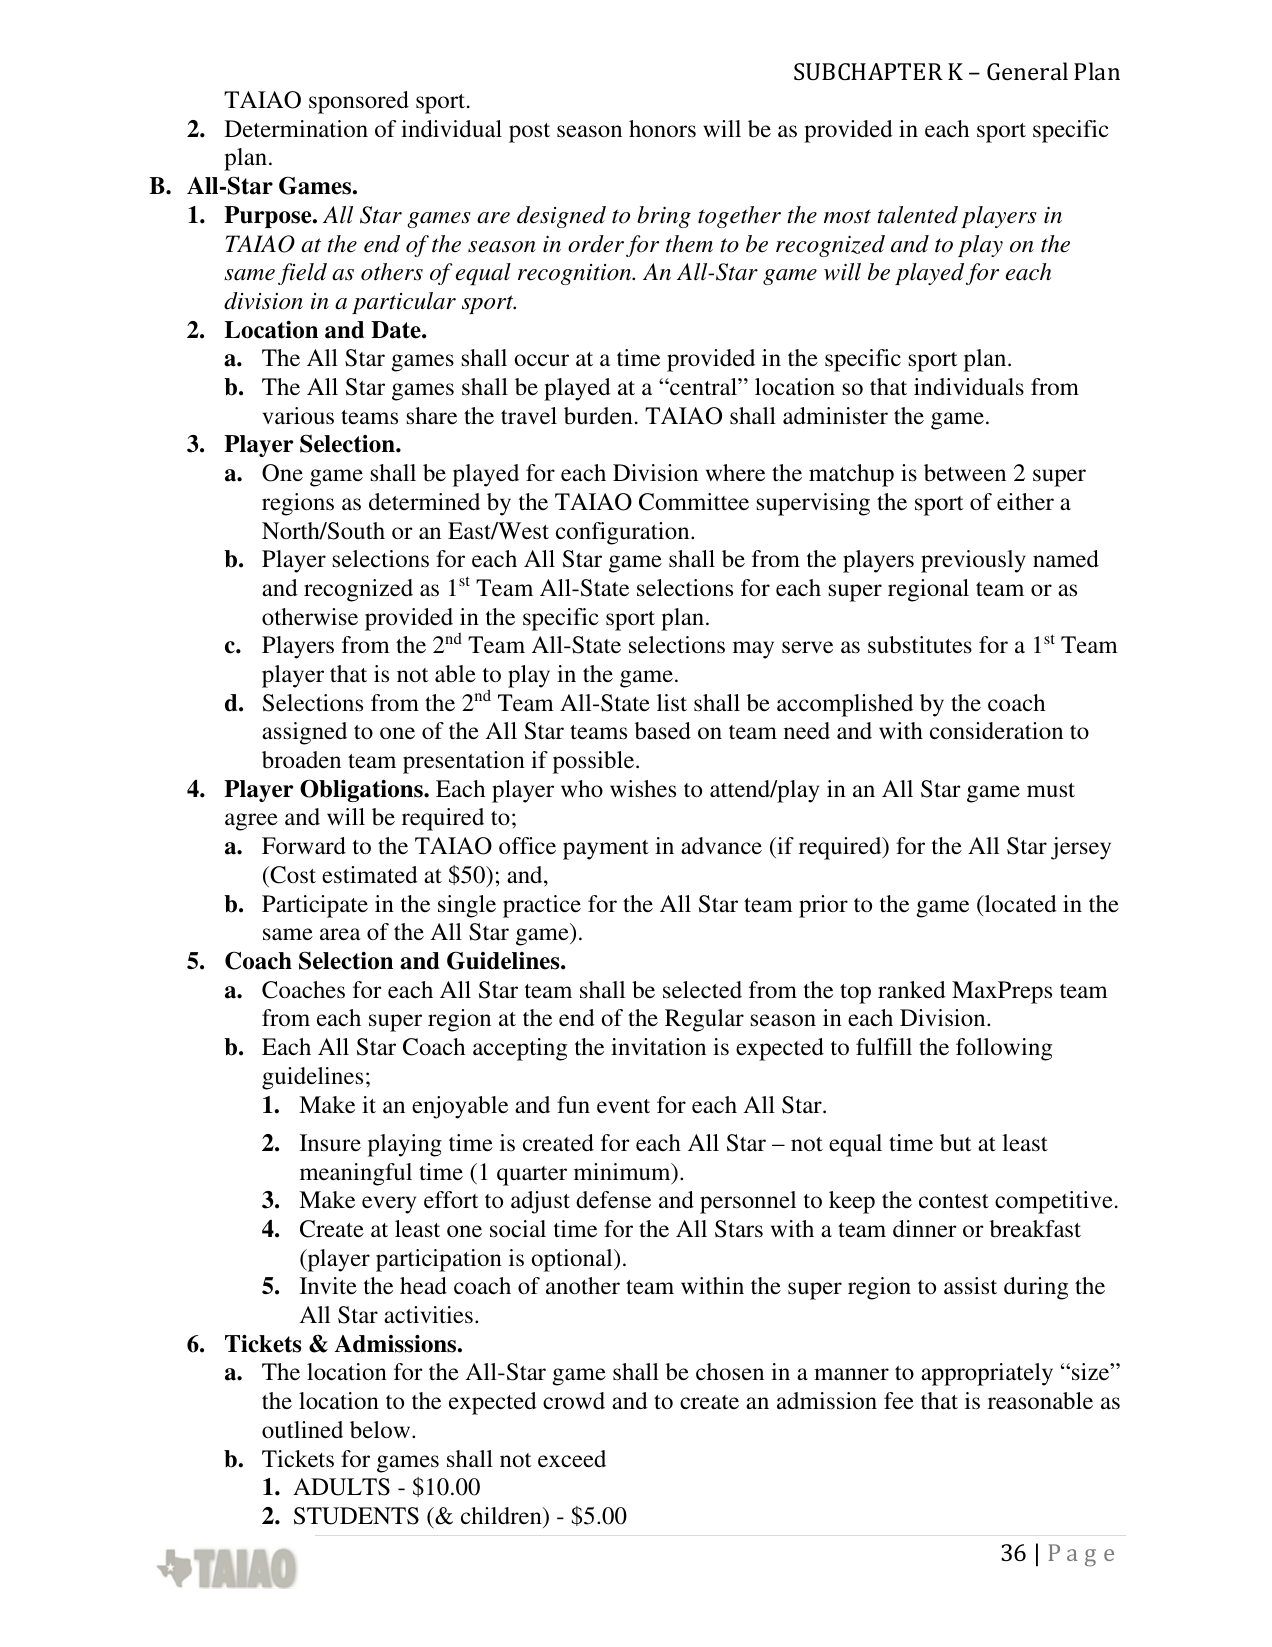 The image size is (1272, 1647). What do you see at coordinates (987, 1374) in the screenshot?
I see `appropriately` at bounding box center [987, 1374].
